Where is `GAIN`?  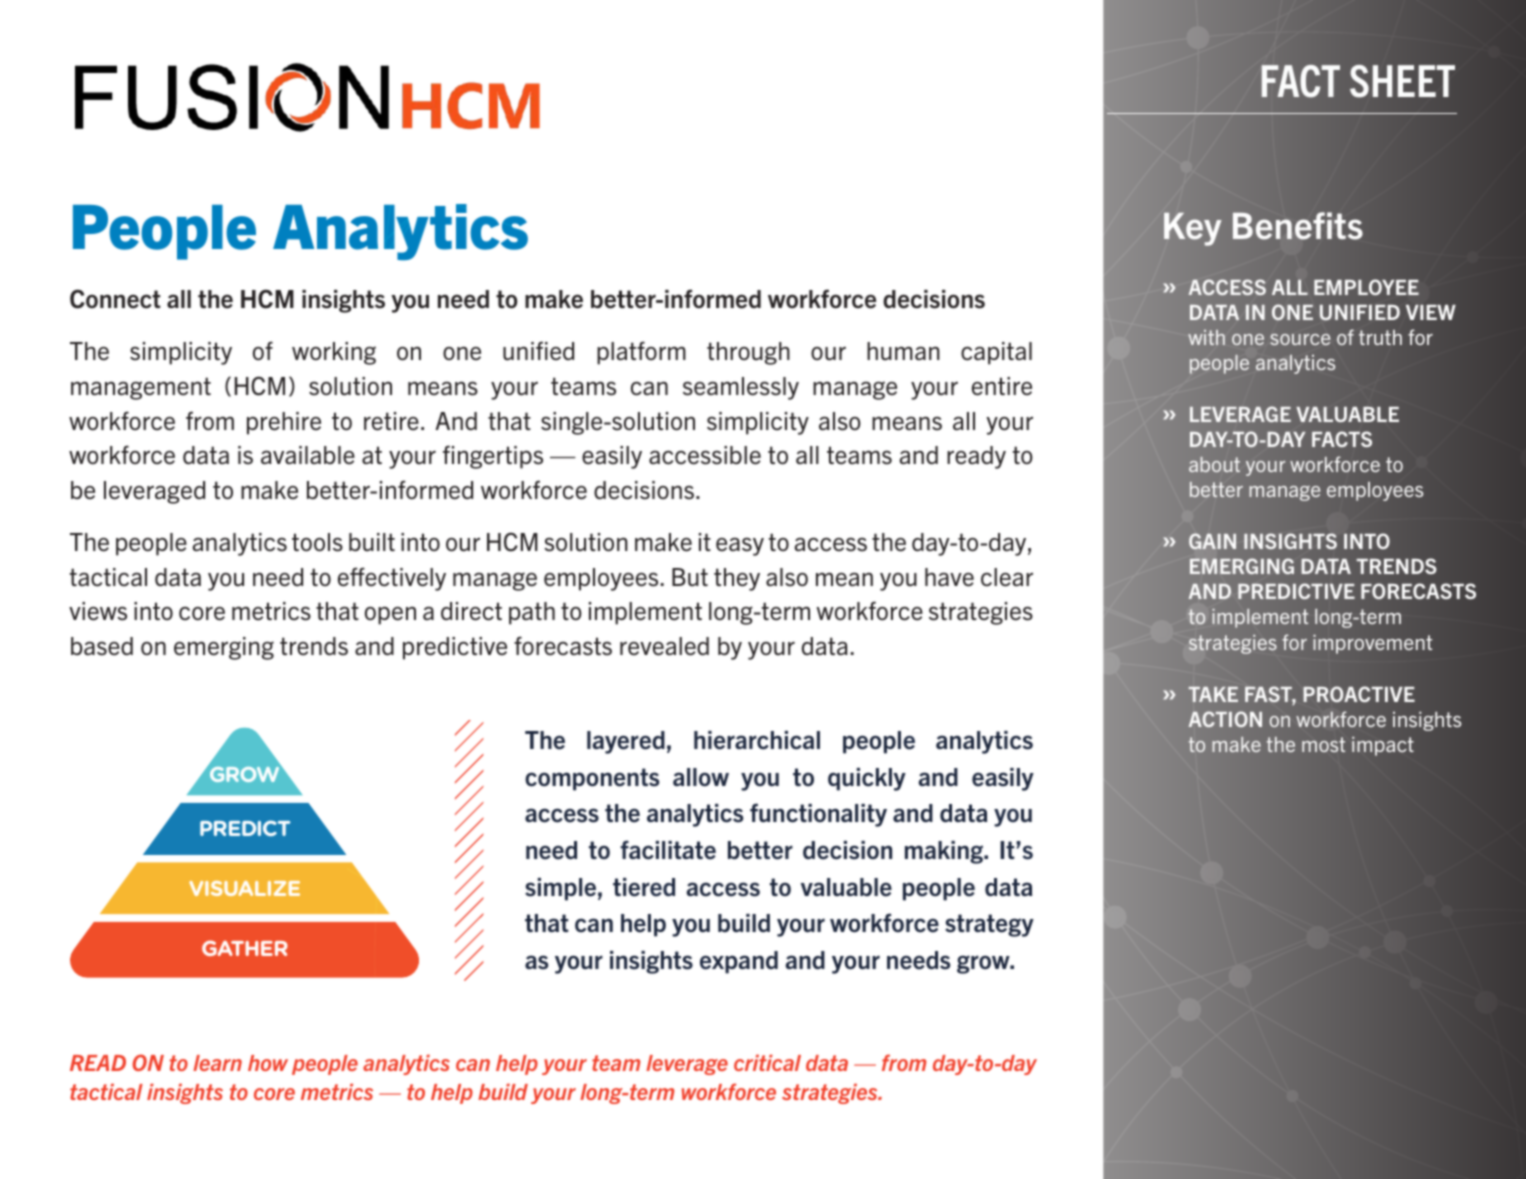
GAIN is located at coordinates (1212, 541).
